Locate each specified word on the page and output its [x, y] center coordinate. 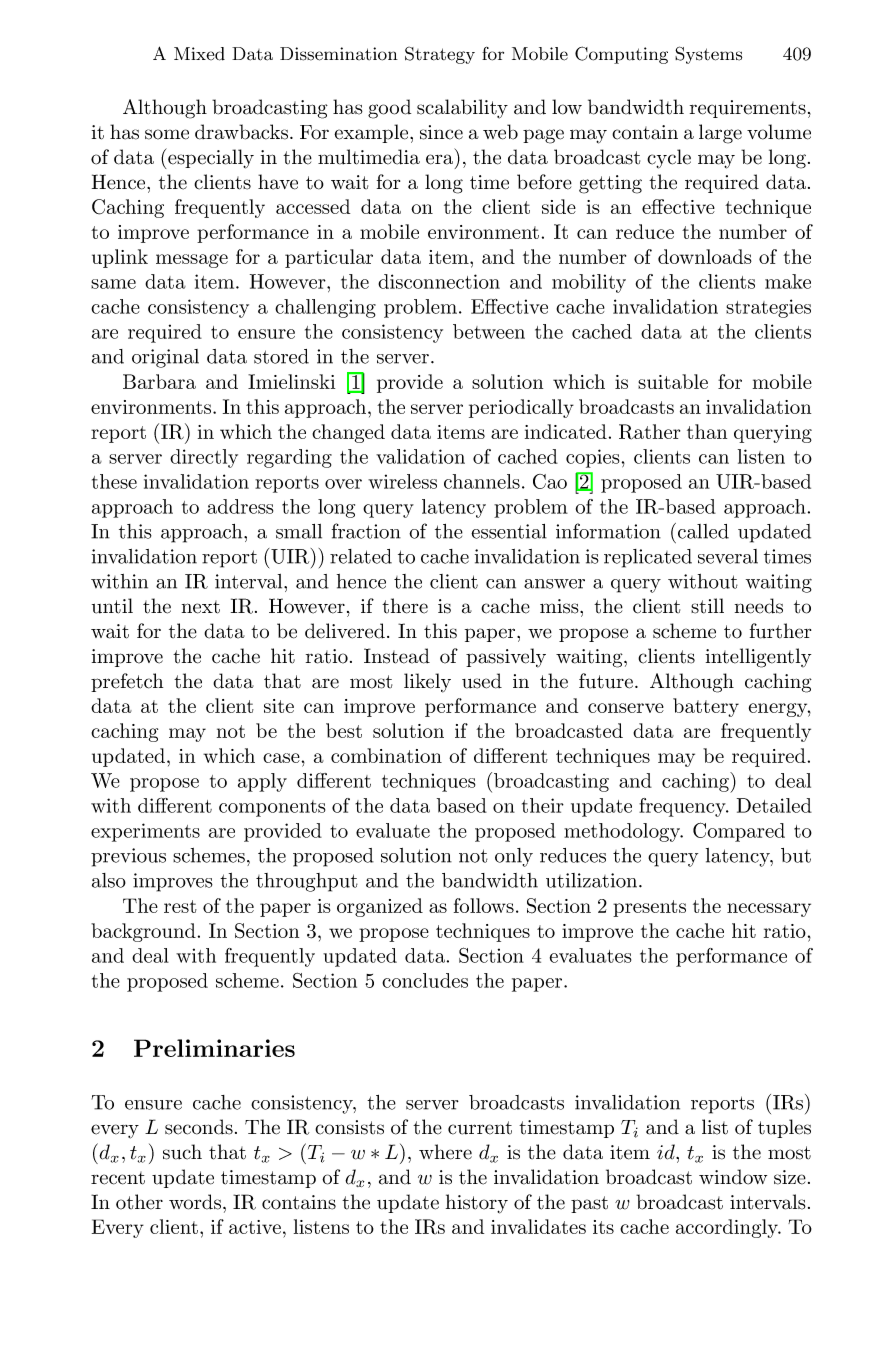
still [707, 606]
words [195, 1202]
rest [180, 906]
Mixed [199, 54]
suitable [673, 381]
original [165, 358]
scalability [462, 109]
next [201, 607]
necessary [769, 910]
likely [427, 683]
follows [484, 905]
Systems [708, 55]
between [489, 331]
